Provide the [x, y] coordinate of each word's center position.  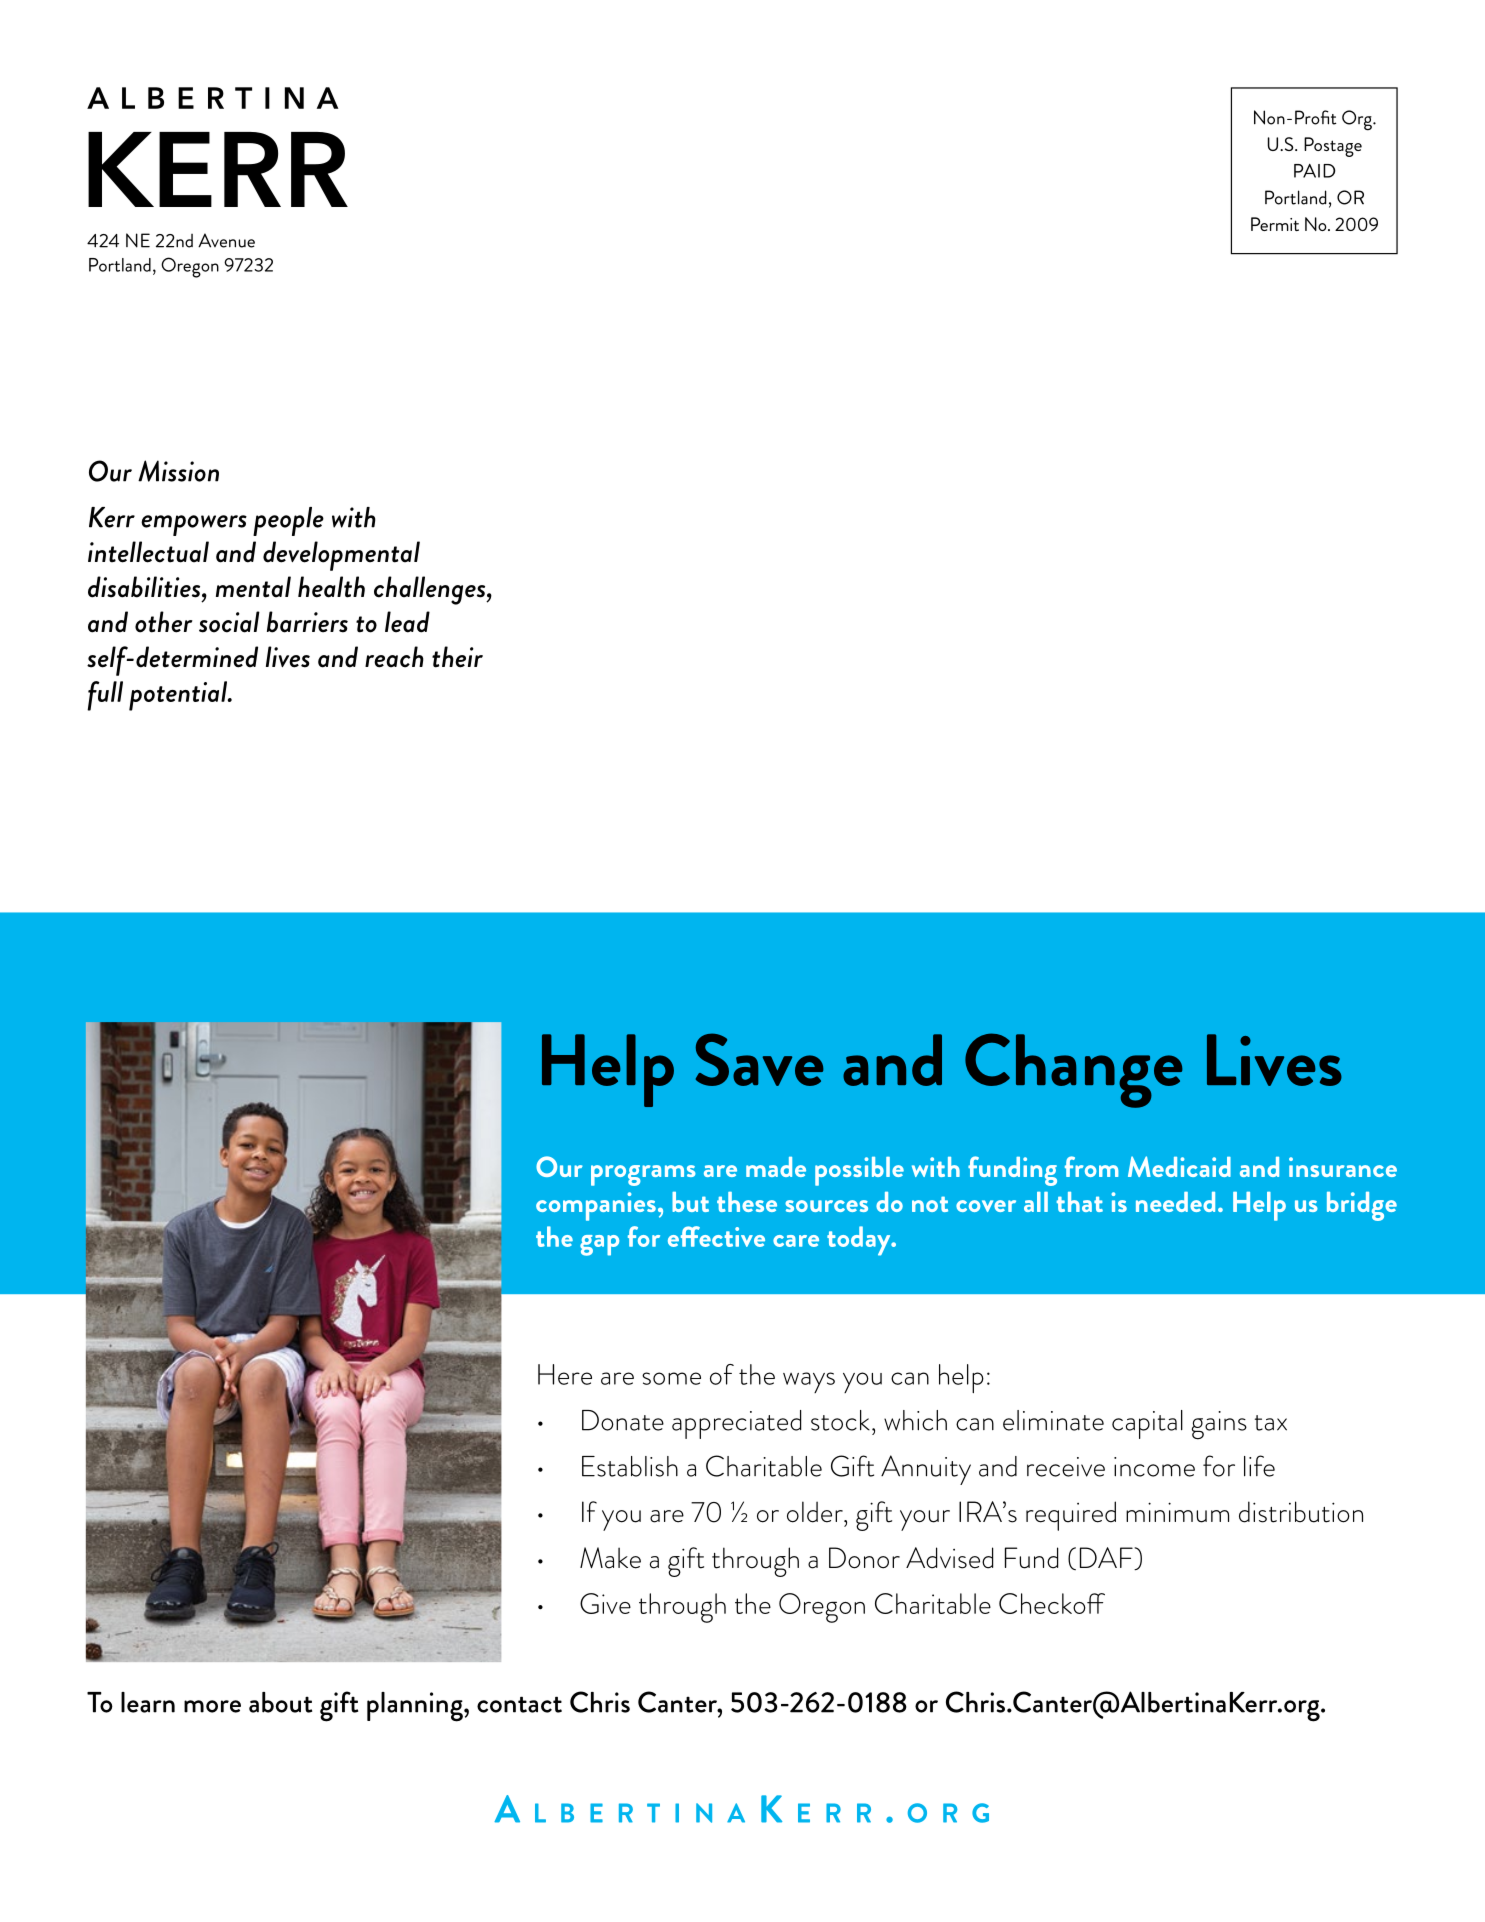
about [280, 1702]
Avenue [226, 240]
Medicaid [1179, 1166]
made [776, 1167]
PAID [1315, 171]
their [457, 657]
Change [1073, 1070]
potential [179, 696]
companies [596, 1206]
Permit [1275, 224]
